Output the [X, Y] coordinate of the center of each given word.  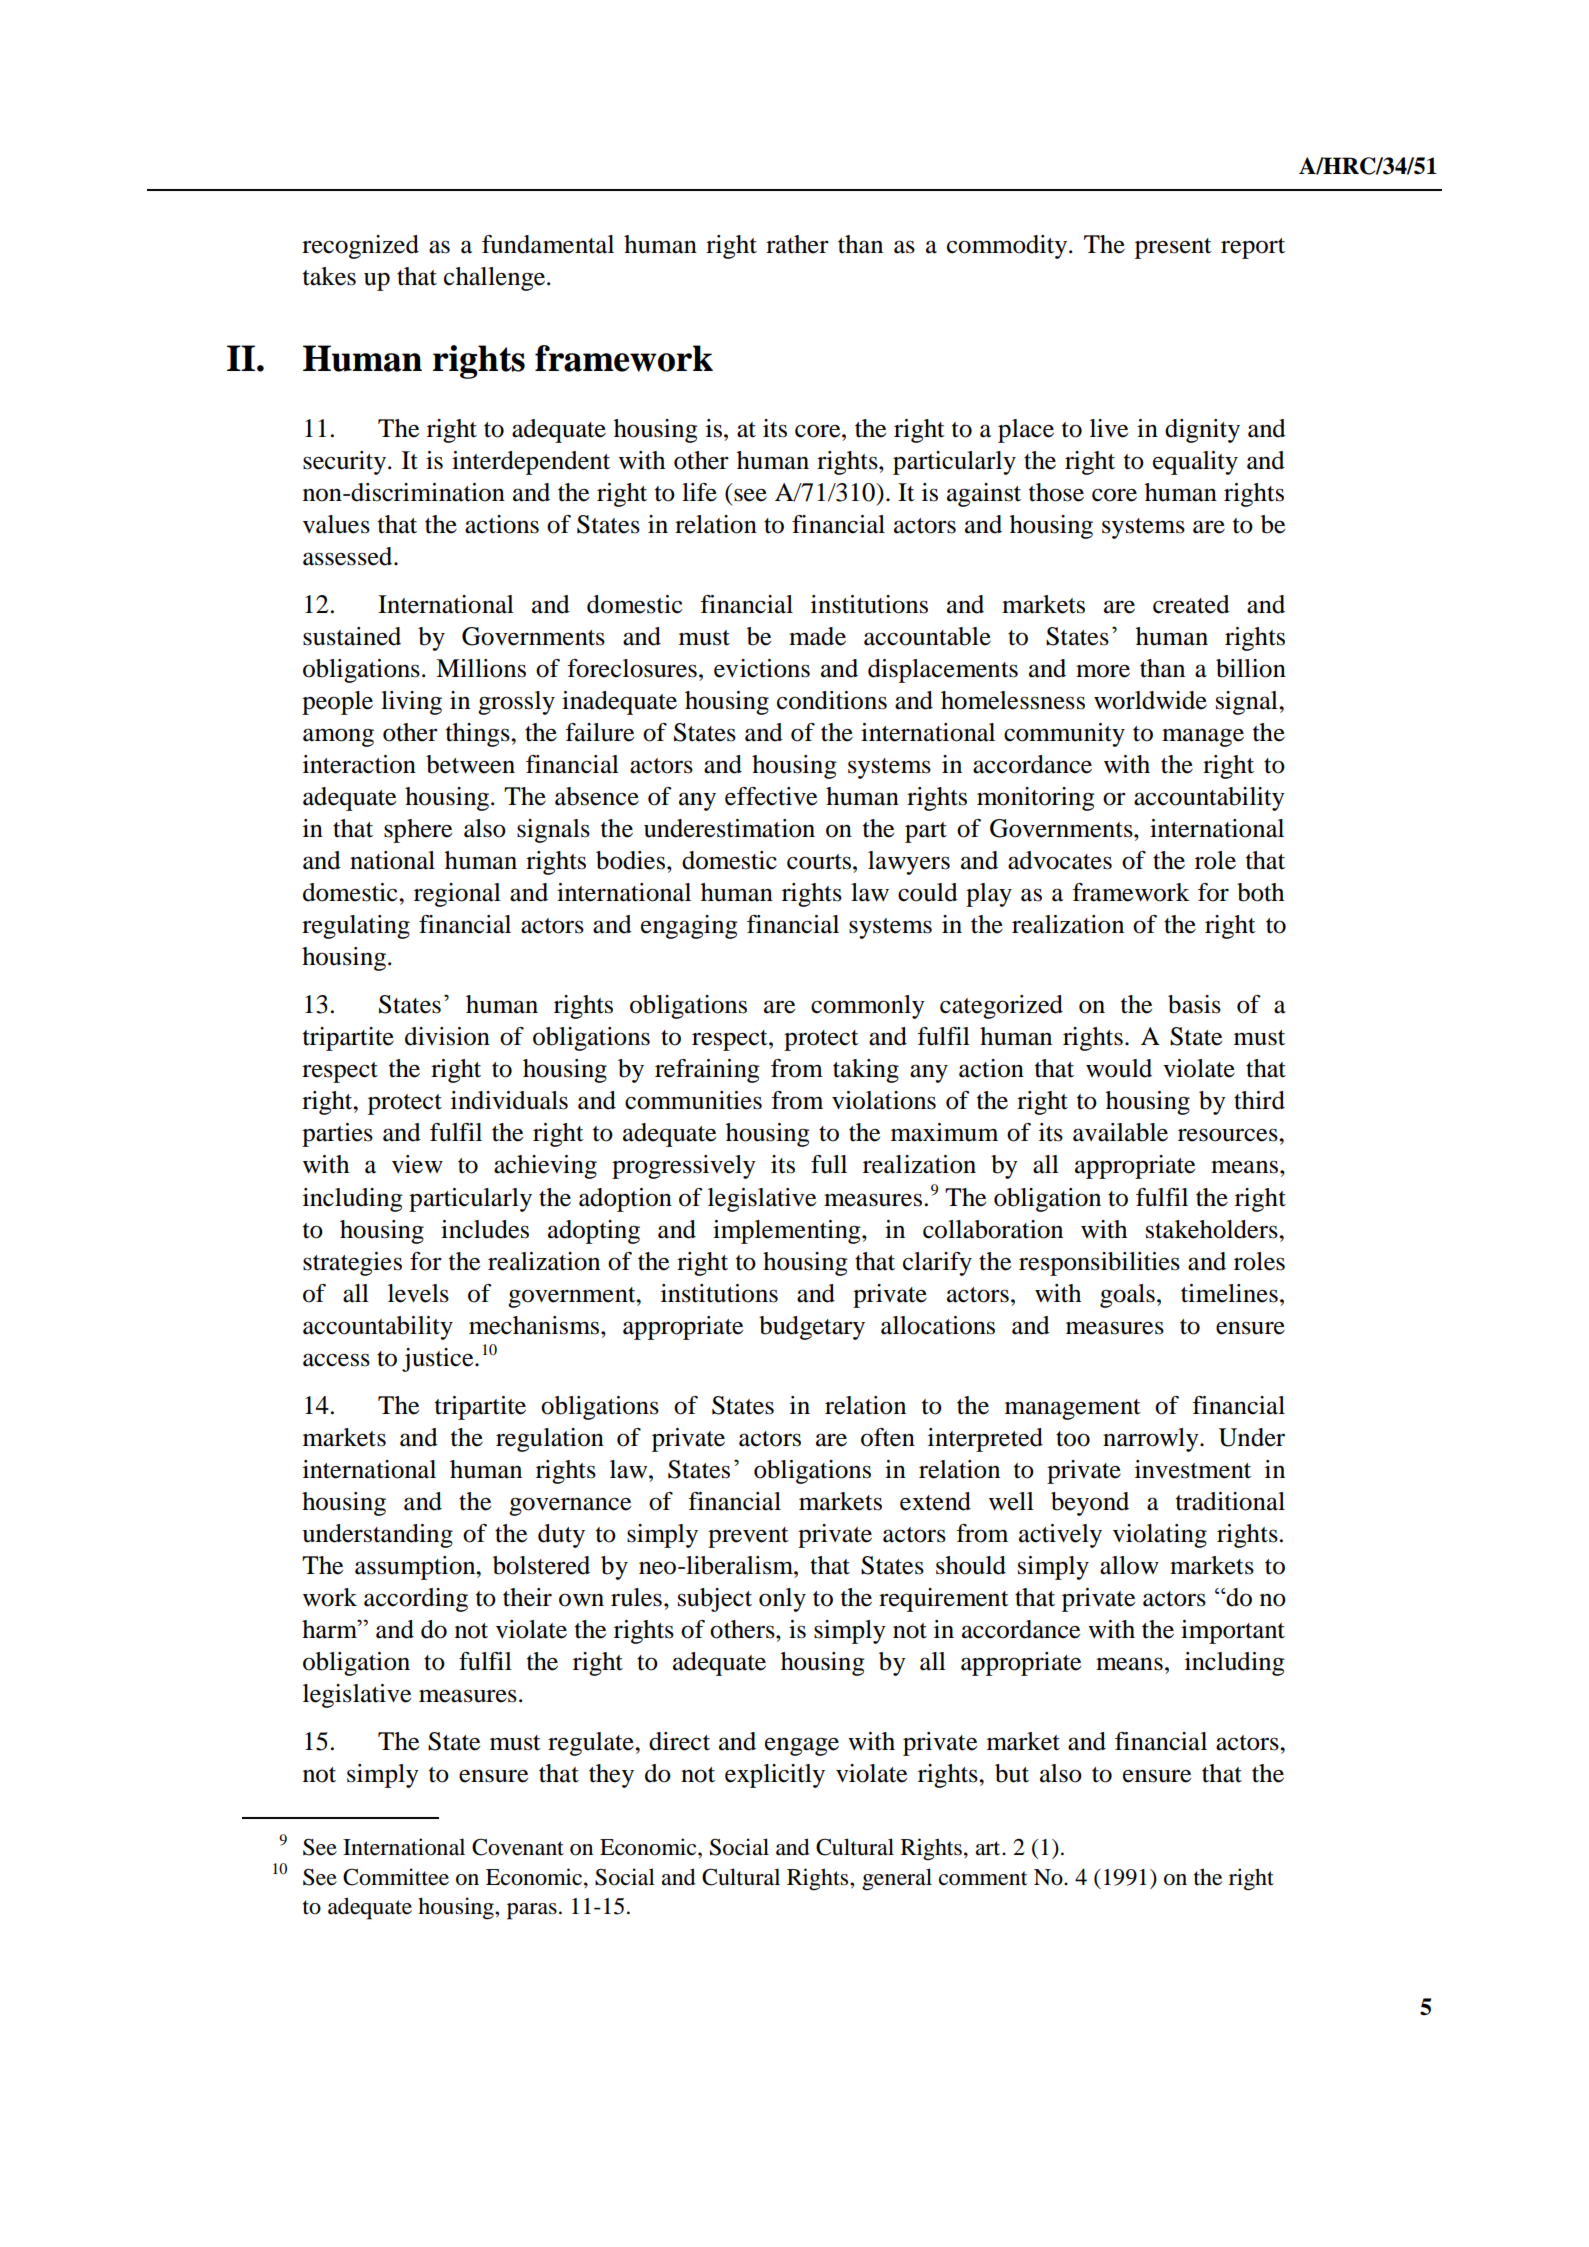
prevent [748, 1537]
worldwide [1150, 700]
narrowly [1152, 1440]
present [1173, 248]
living [411, 703]
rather [797, 244]
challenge [496, 279]
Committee [396, 1877]
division [447, 1036]
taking [866, 1071]
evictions [762, 668]
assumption [416, 1568]
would [1119, 1068]
